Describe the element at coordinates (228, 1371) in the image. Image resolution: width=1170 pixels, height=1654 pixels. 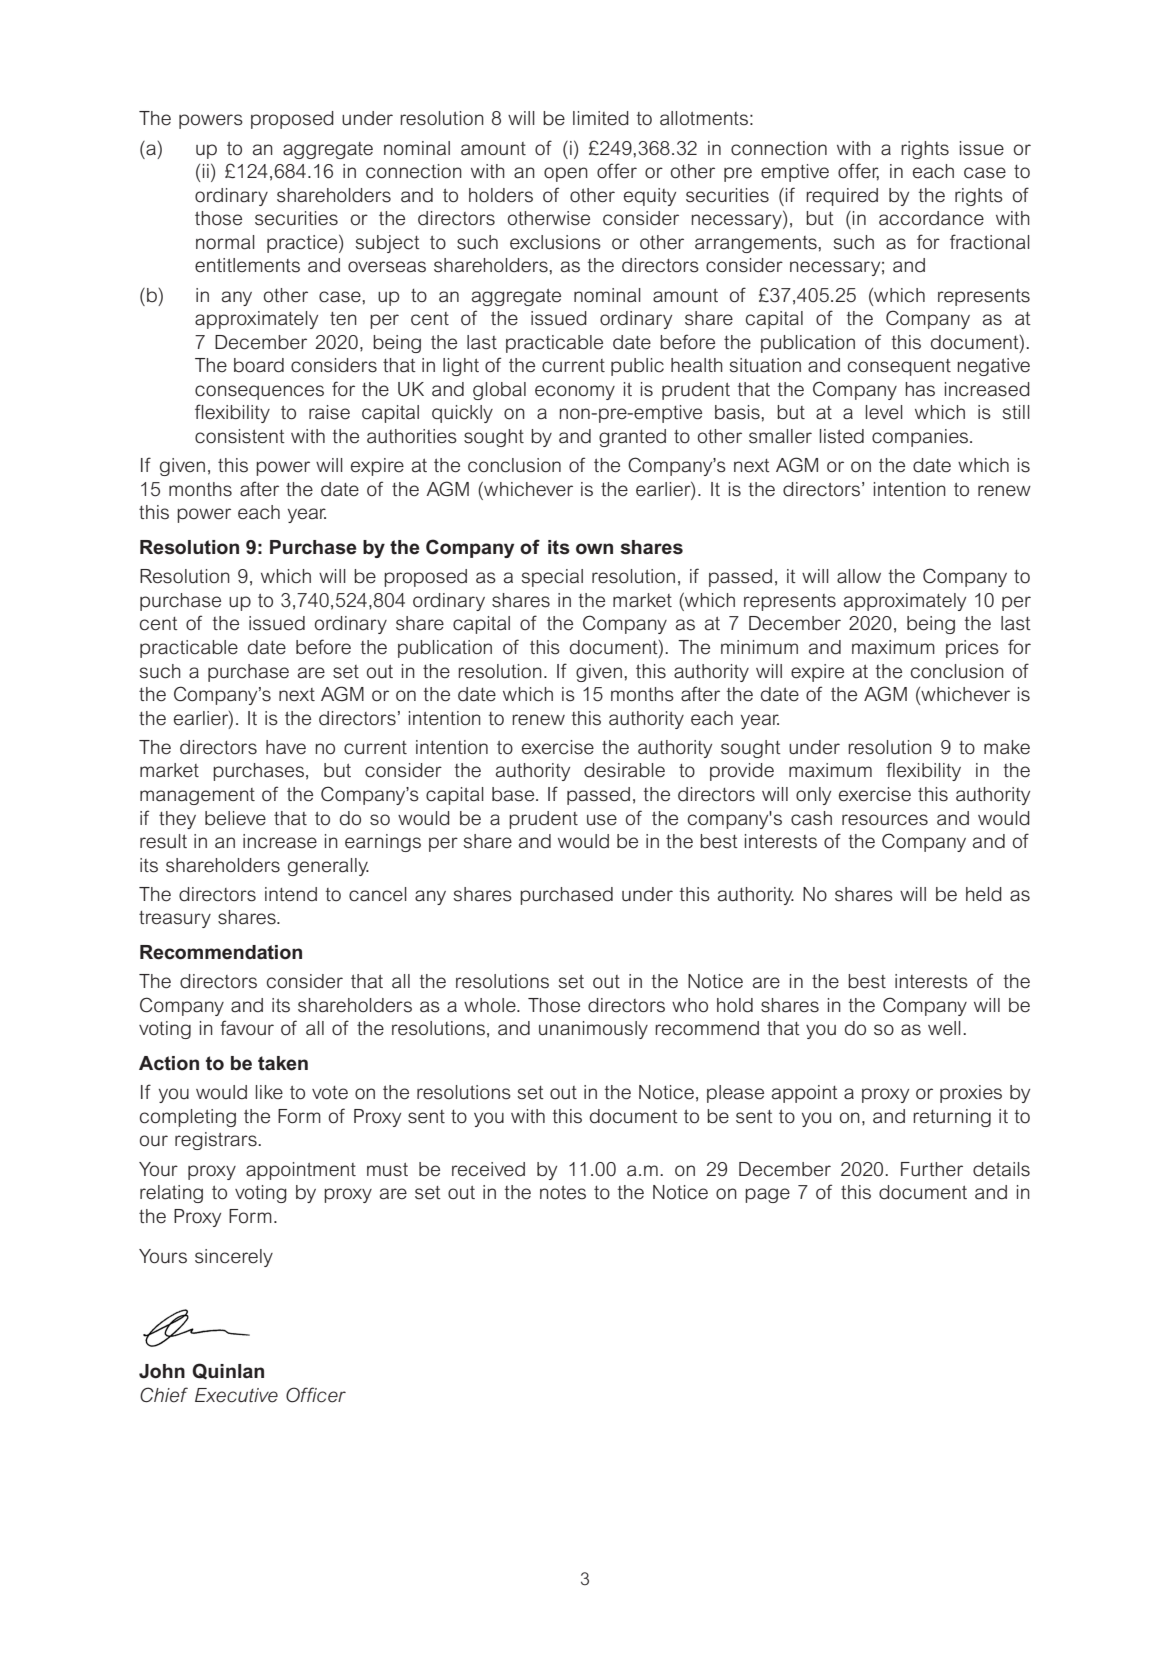
I see `Quinlan` at that location.
